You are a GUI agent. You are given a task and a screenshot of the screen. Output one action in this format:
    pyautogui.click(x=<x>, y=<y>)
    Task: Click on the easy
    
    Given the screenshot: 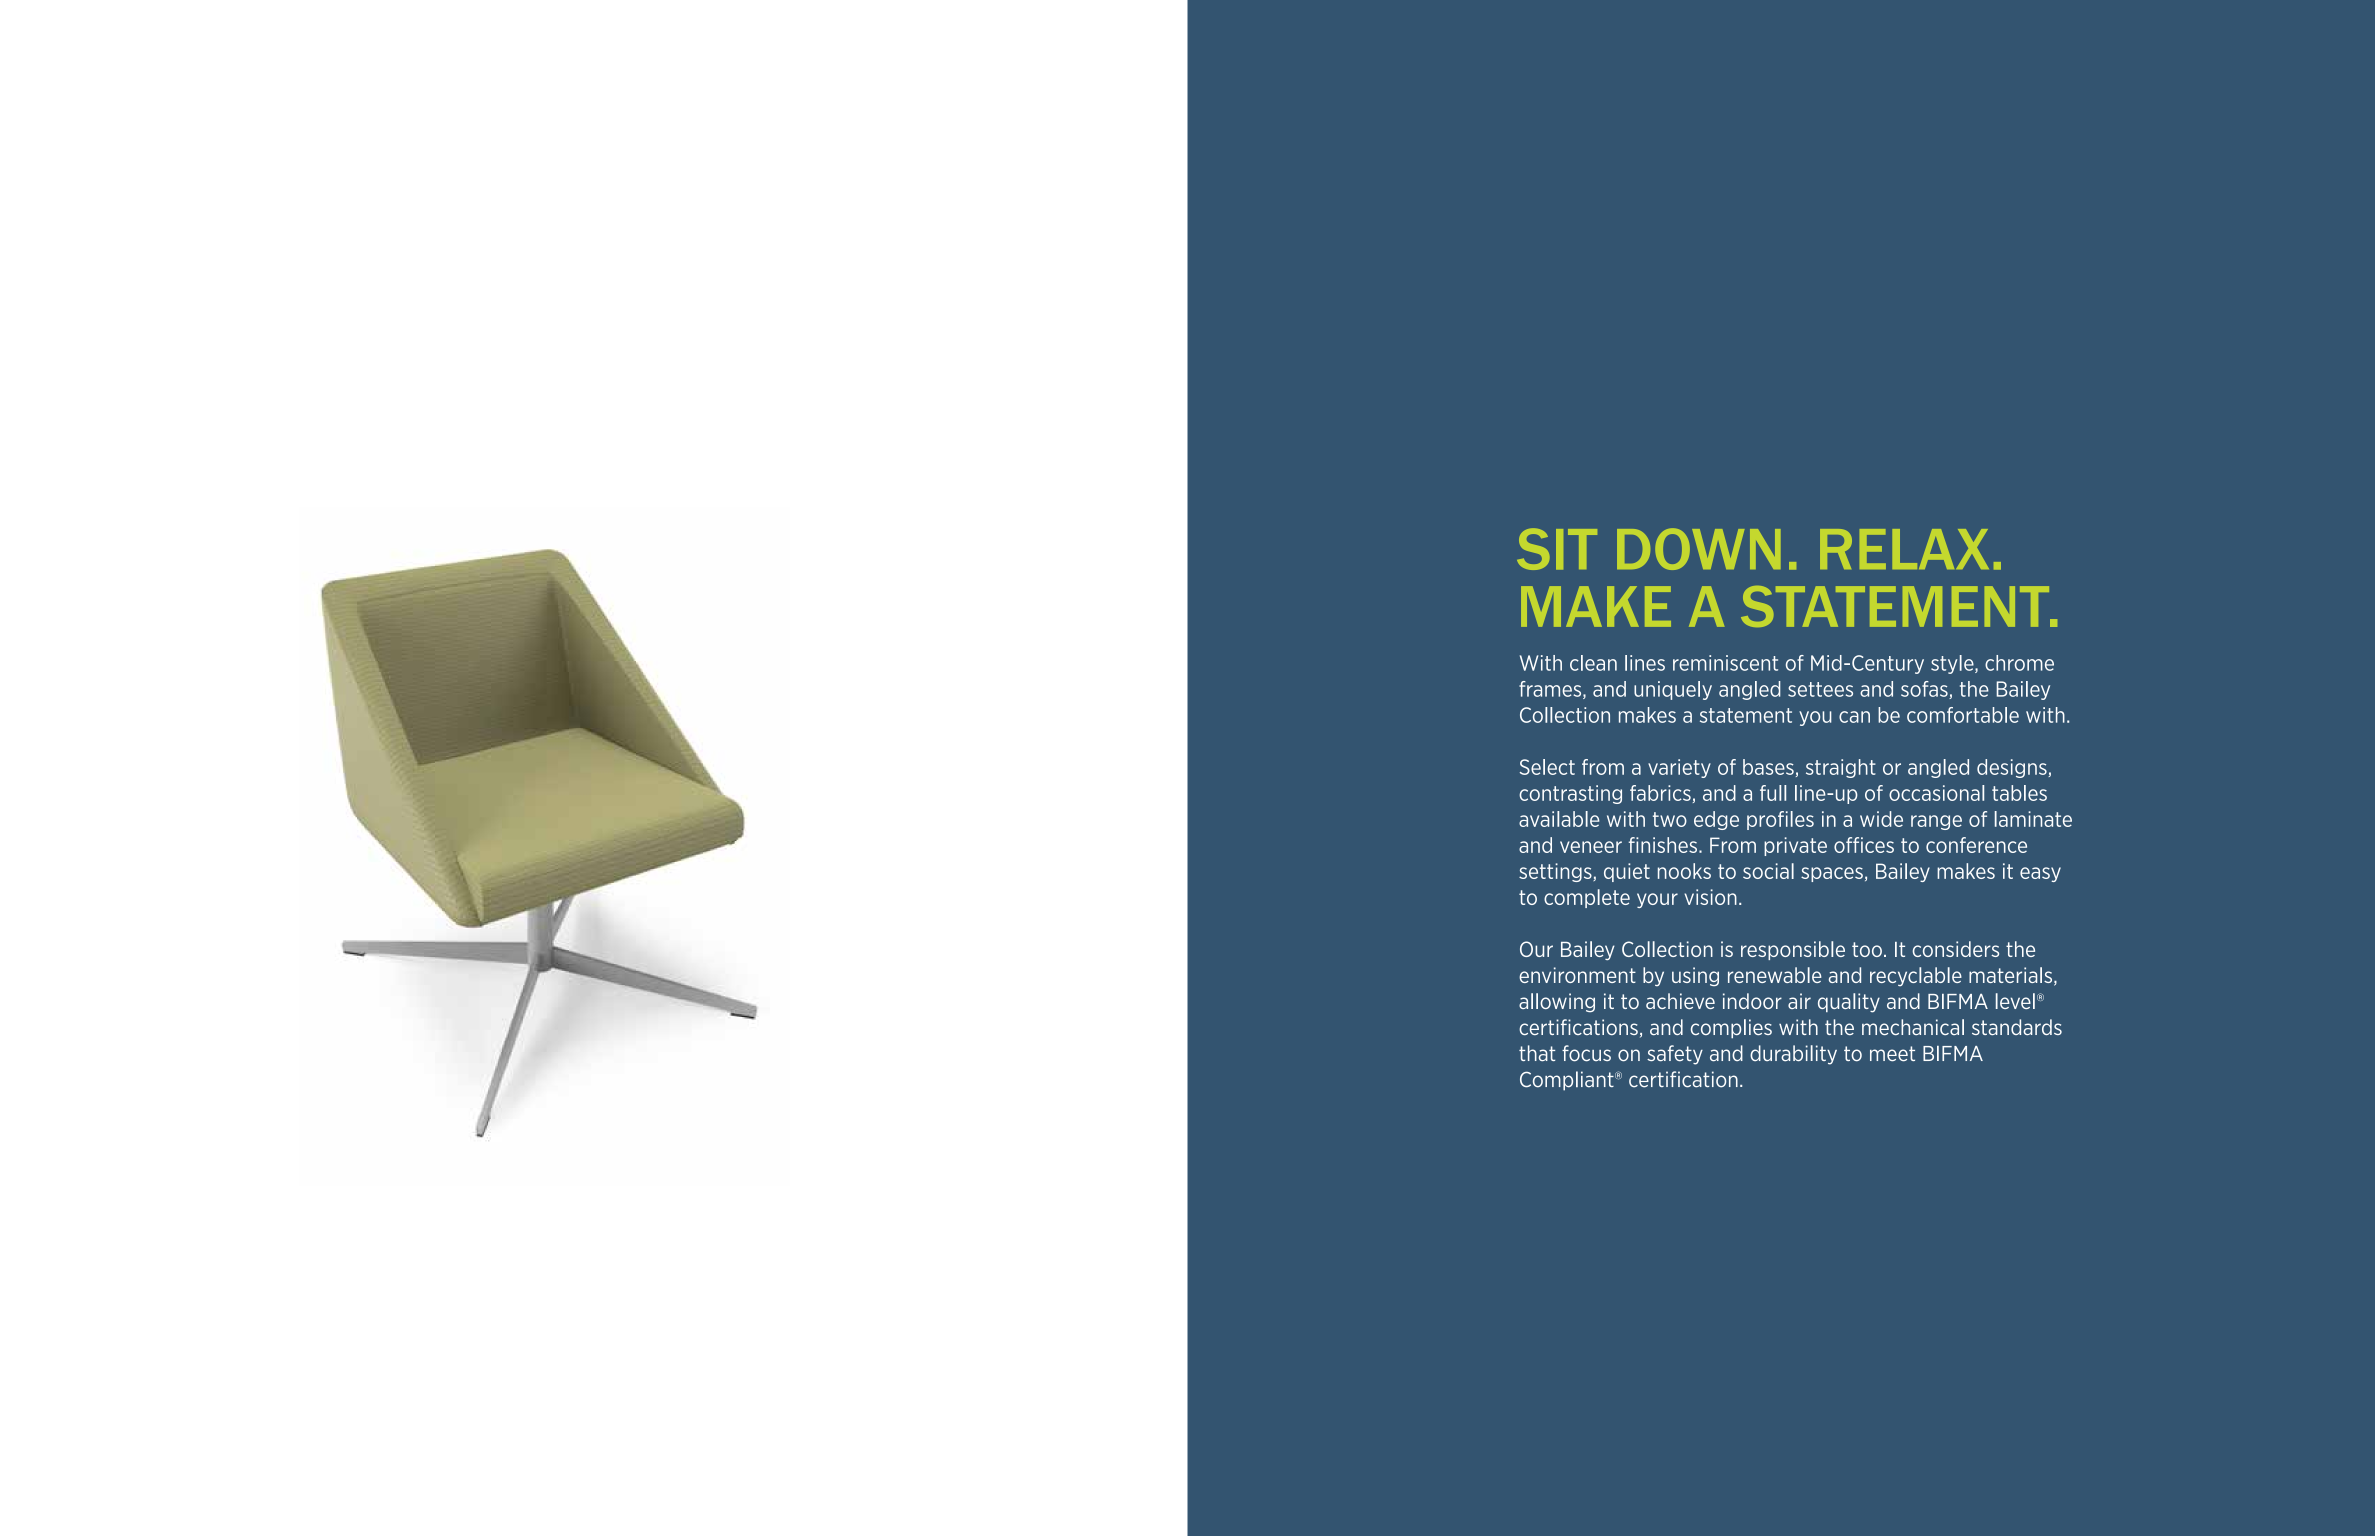 What is the action you would take?
    pyautogui.click(x=2040, y=874)
